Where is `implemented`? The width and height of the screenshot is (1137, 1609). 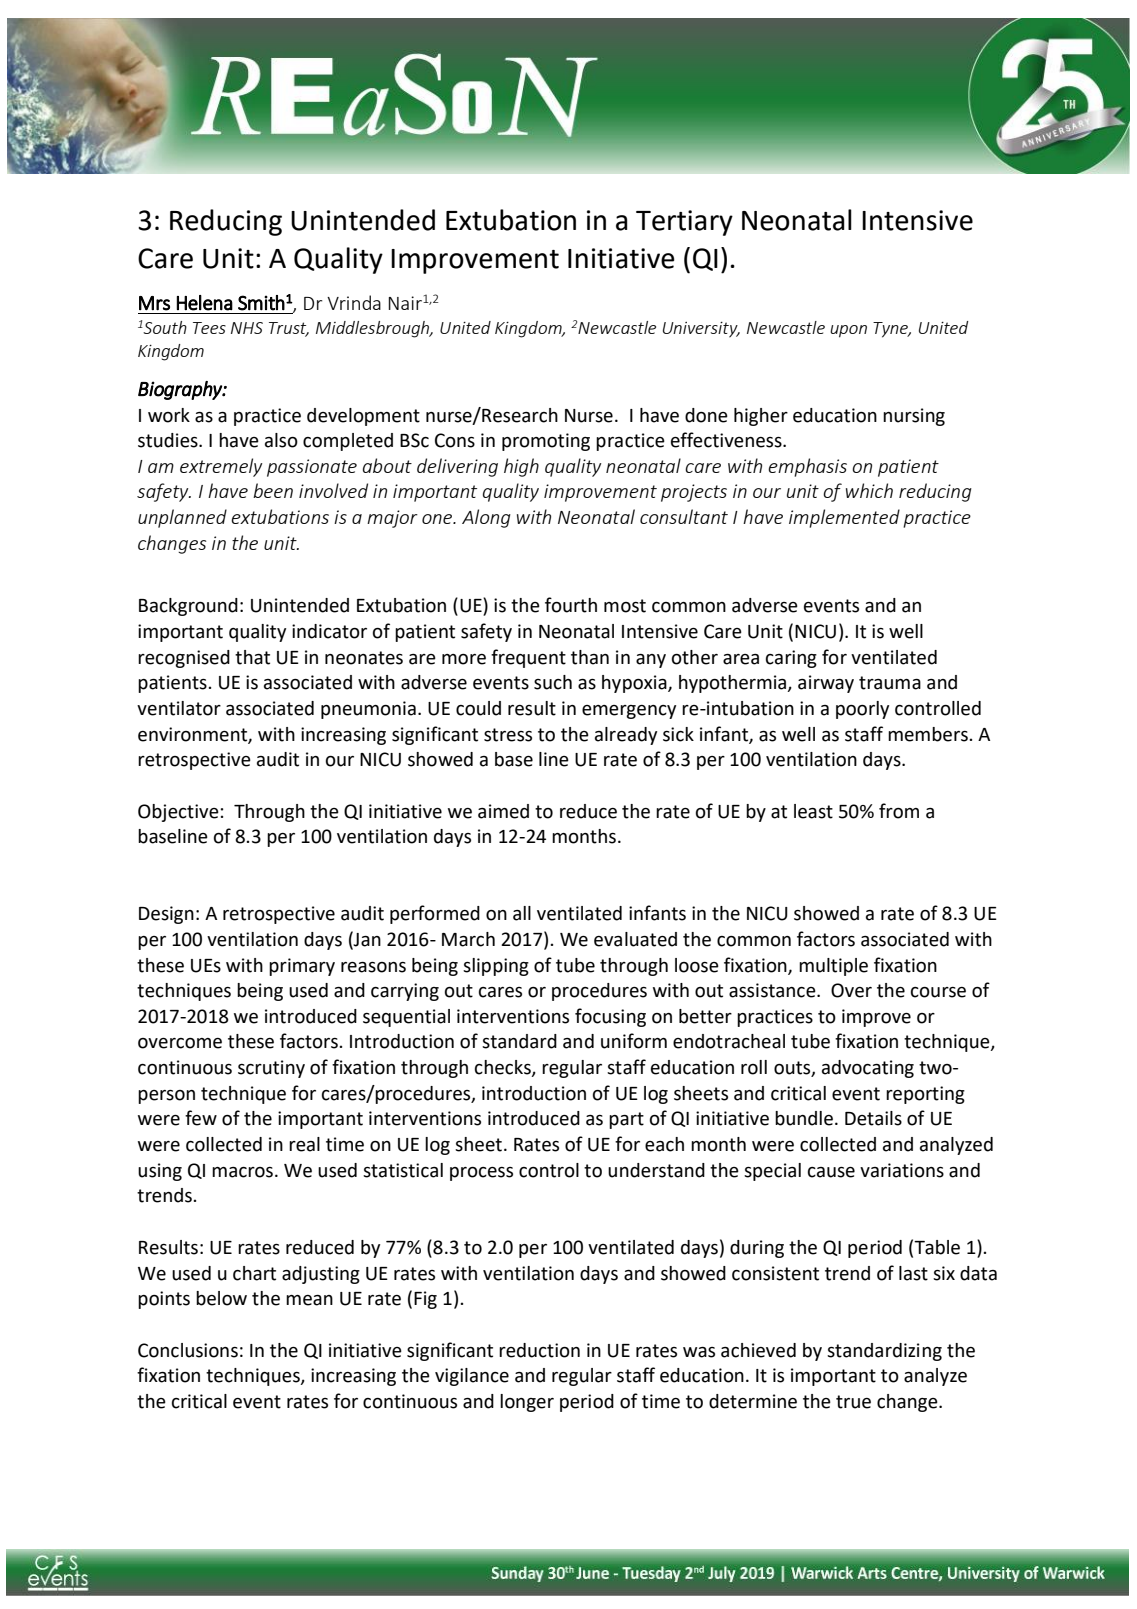 implemented is located at coordinates (844, 518).
